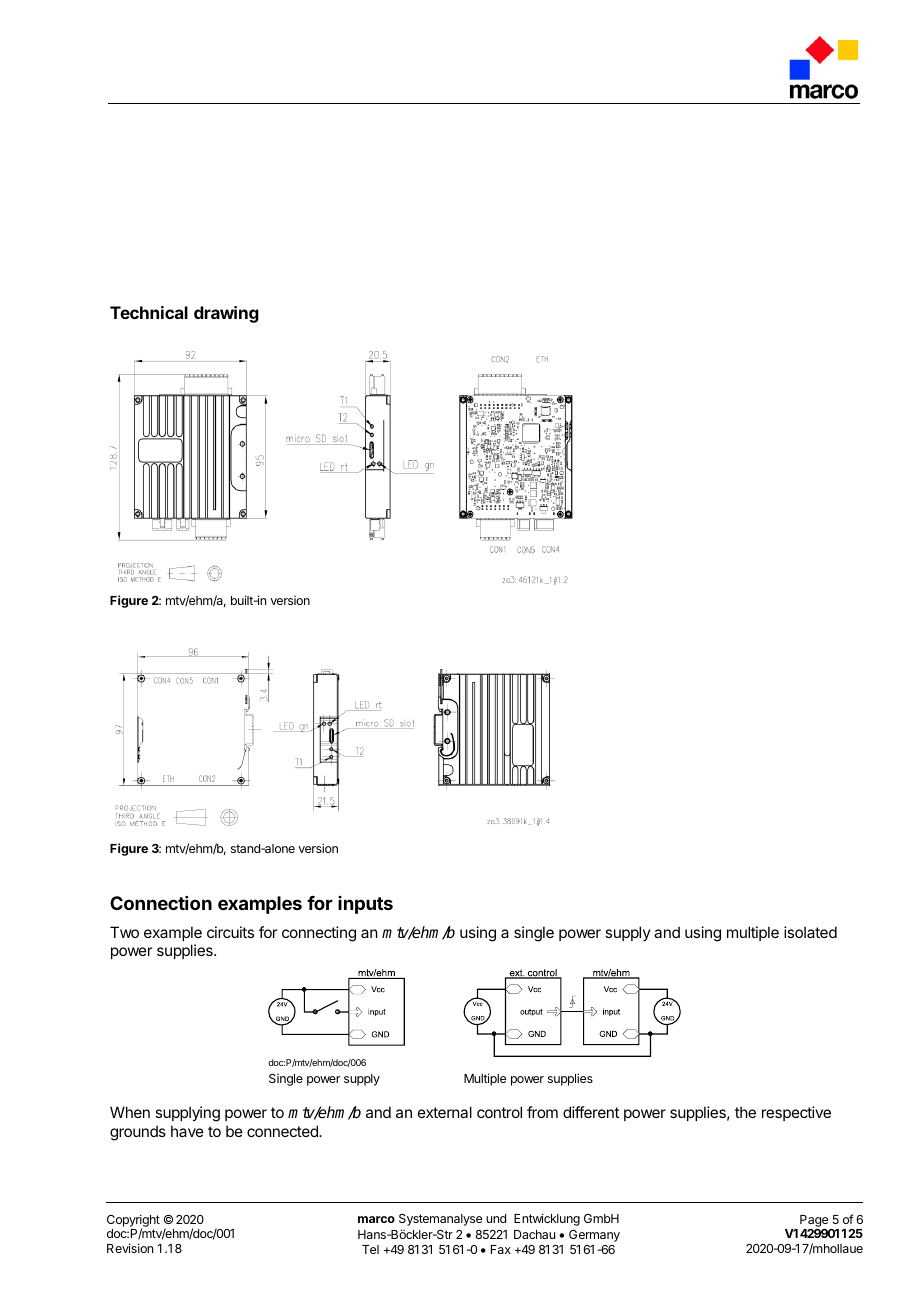  Describe the element at coordinates (319, 934) in the screenshot. I see `connecting` at that location.
